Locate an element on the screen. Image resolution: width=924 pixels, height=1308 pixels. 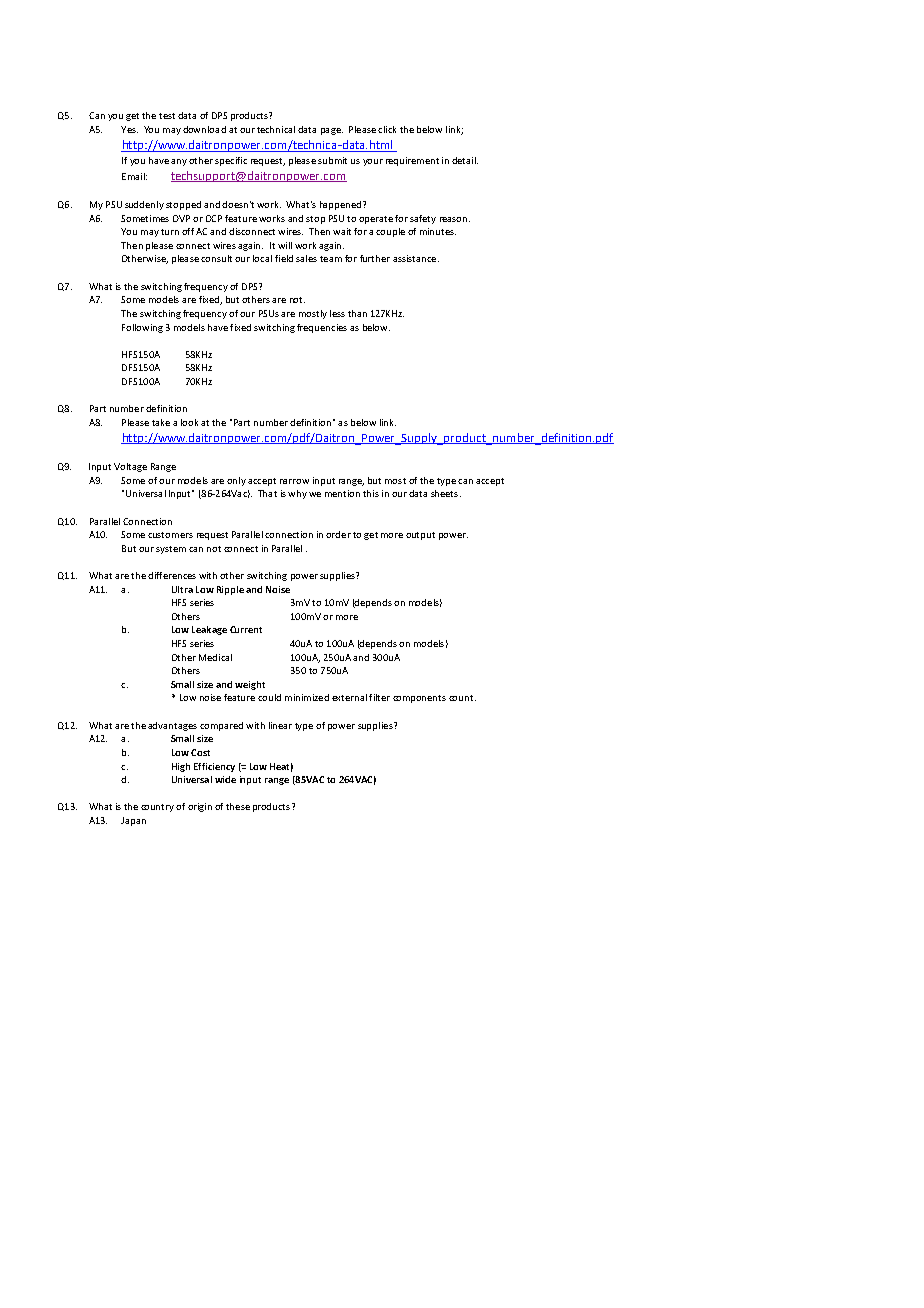
these is located at coordinates (238, 806).
